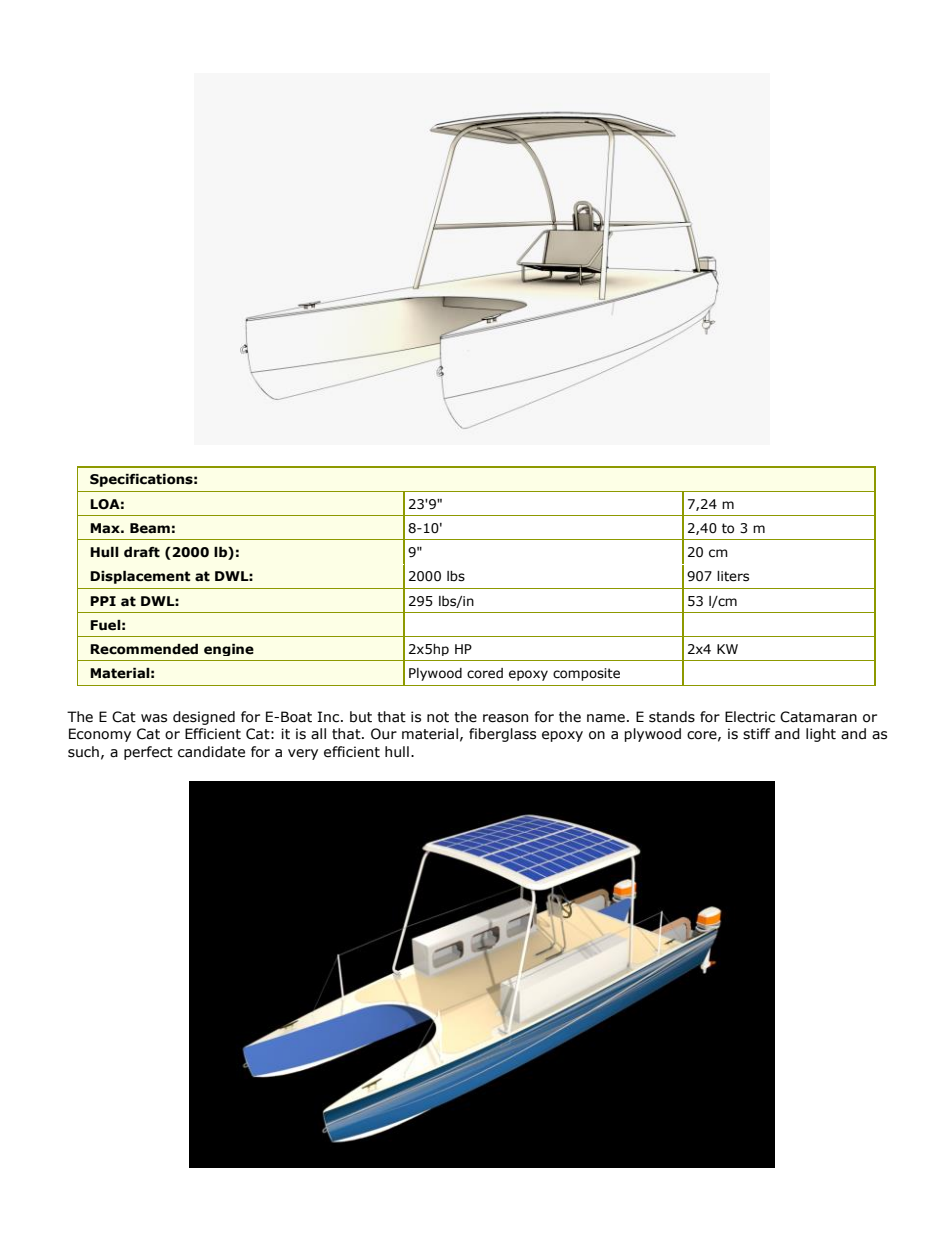 This screenshot has width=952, height=1233. I want to click on Recommended, so click(144, 649).
